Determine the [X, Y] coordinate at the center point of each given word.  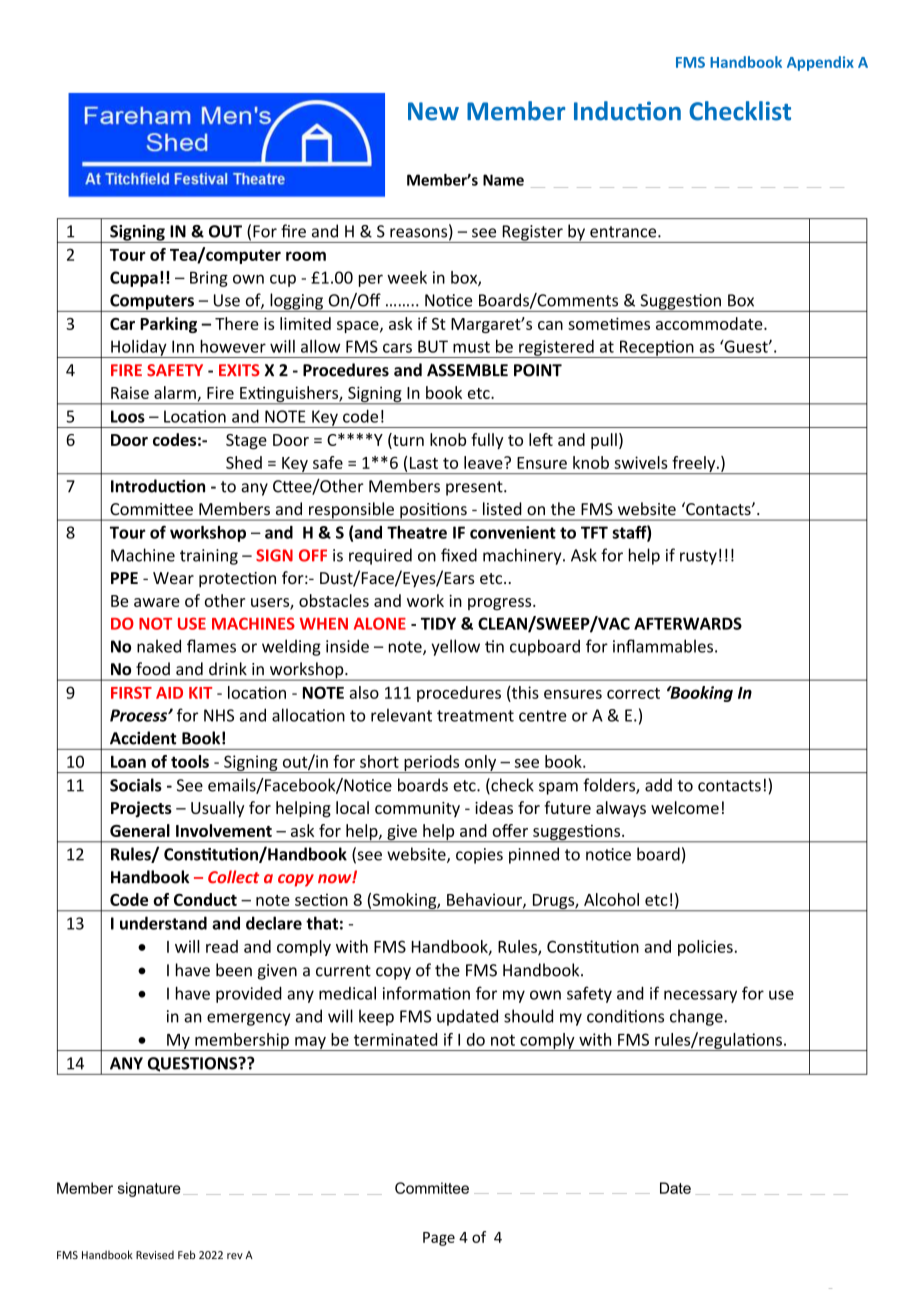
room [306, 256]
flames [211, 646]
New [433, 111]
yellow [455, 647]
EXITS [239, 370]
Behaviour [485, 900]
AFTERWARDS [688, 623]
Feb [186, 1254]
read [222, 946]
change [697, 1017]
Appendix [820, 63]
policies [705, 948]
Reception [657, 349]
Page [439, 1239]
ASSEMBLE [467, 370]
